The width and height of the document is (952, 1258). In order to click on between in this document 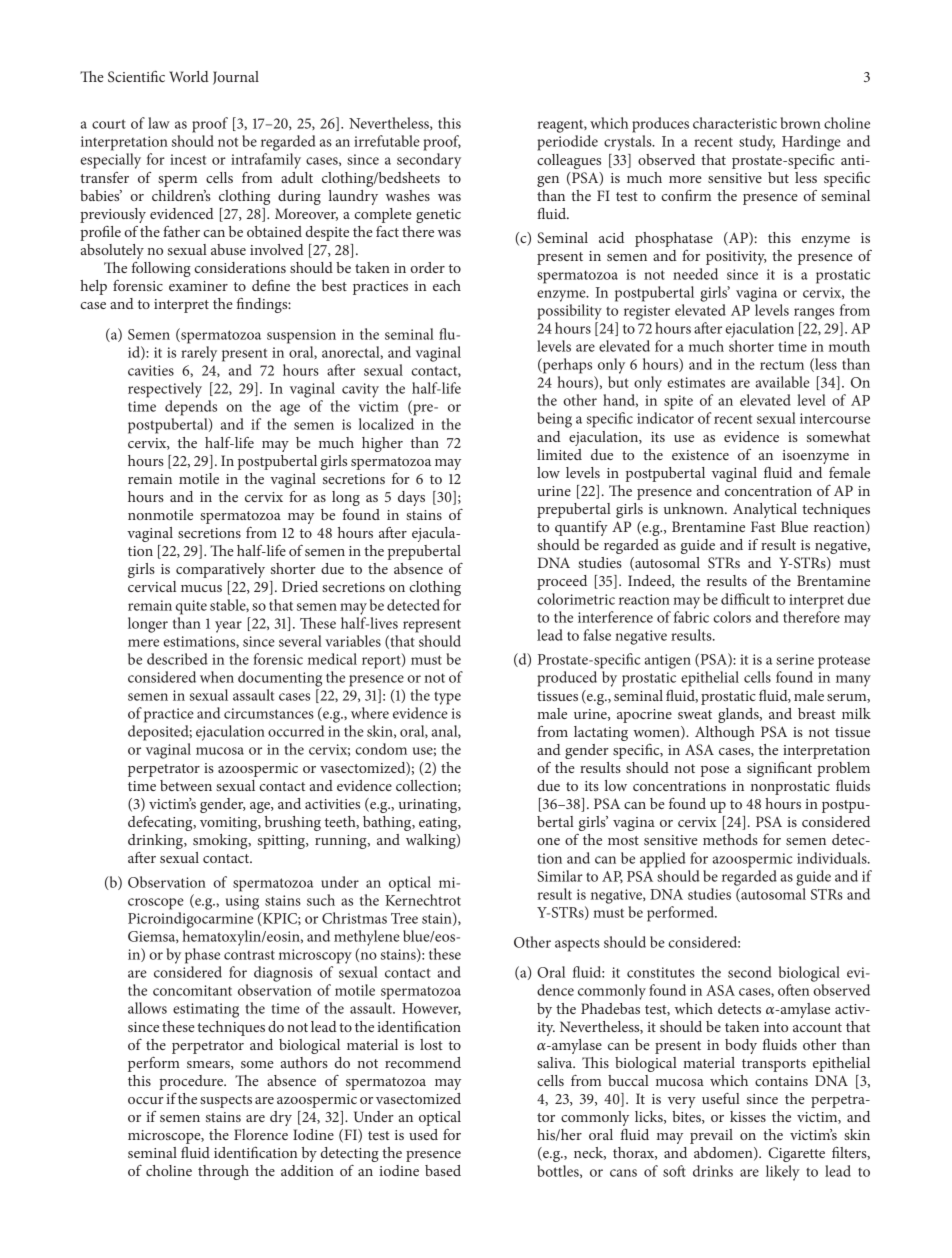, I will do `click(186, 785)`.
